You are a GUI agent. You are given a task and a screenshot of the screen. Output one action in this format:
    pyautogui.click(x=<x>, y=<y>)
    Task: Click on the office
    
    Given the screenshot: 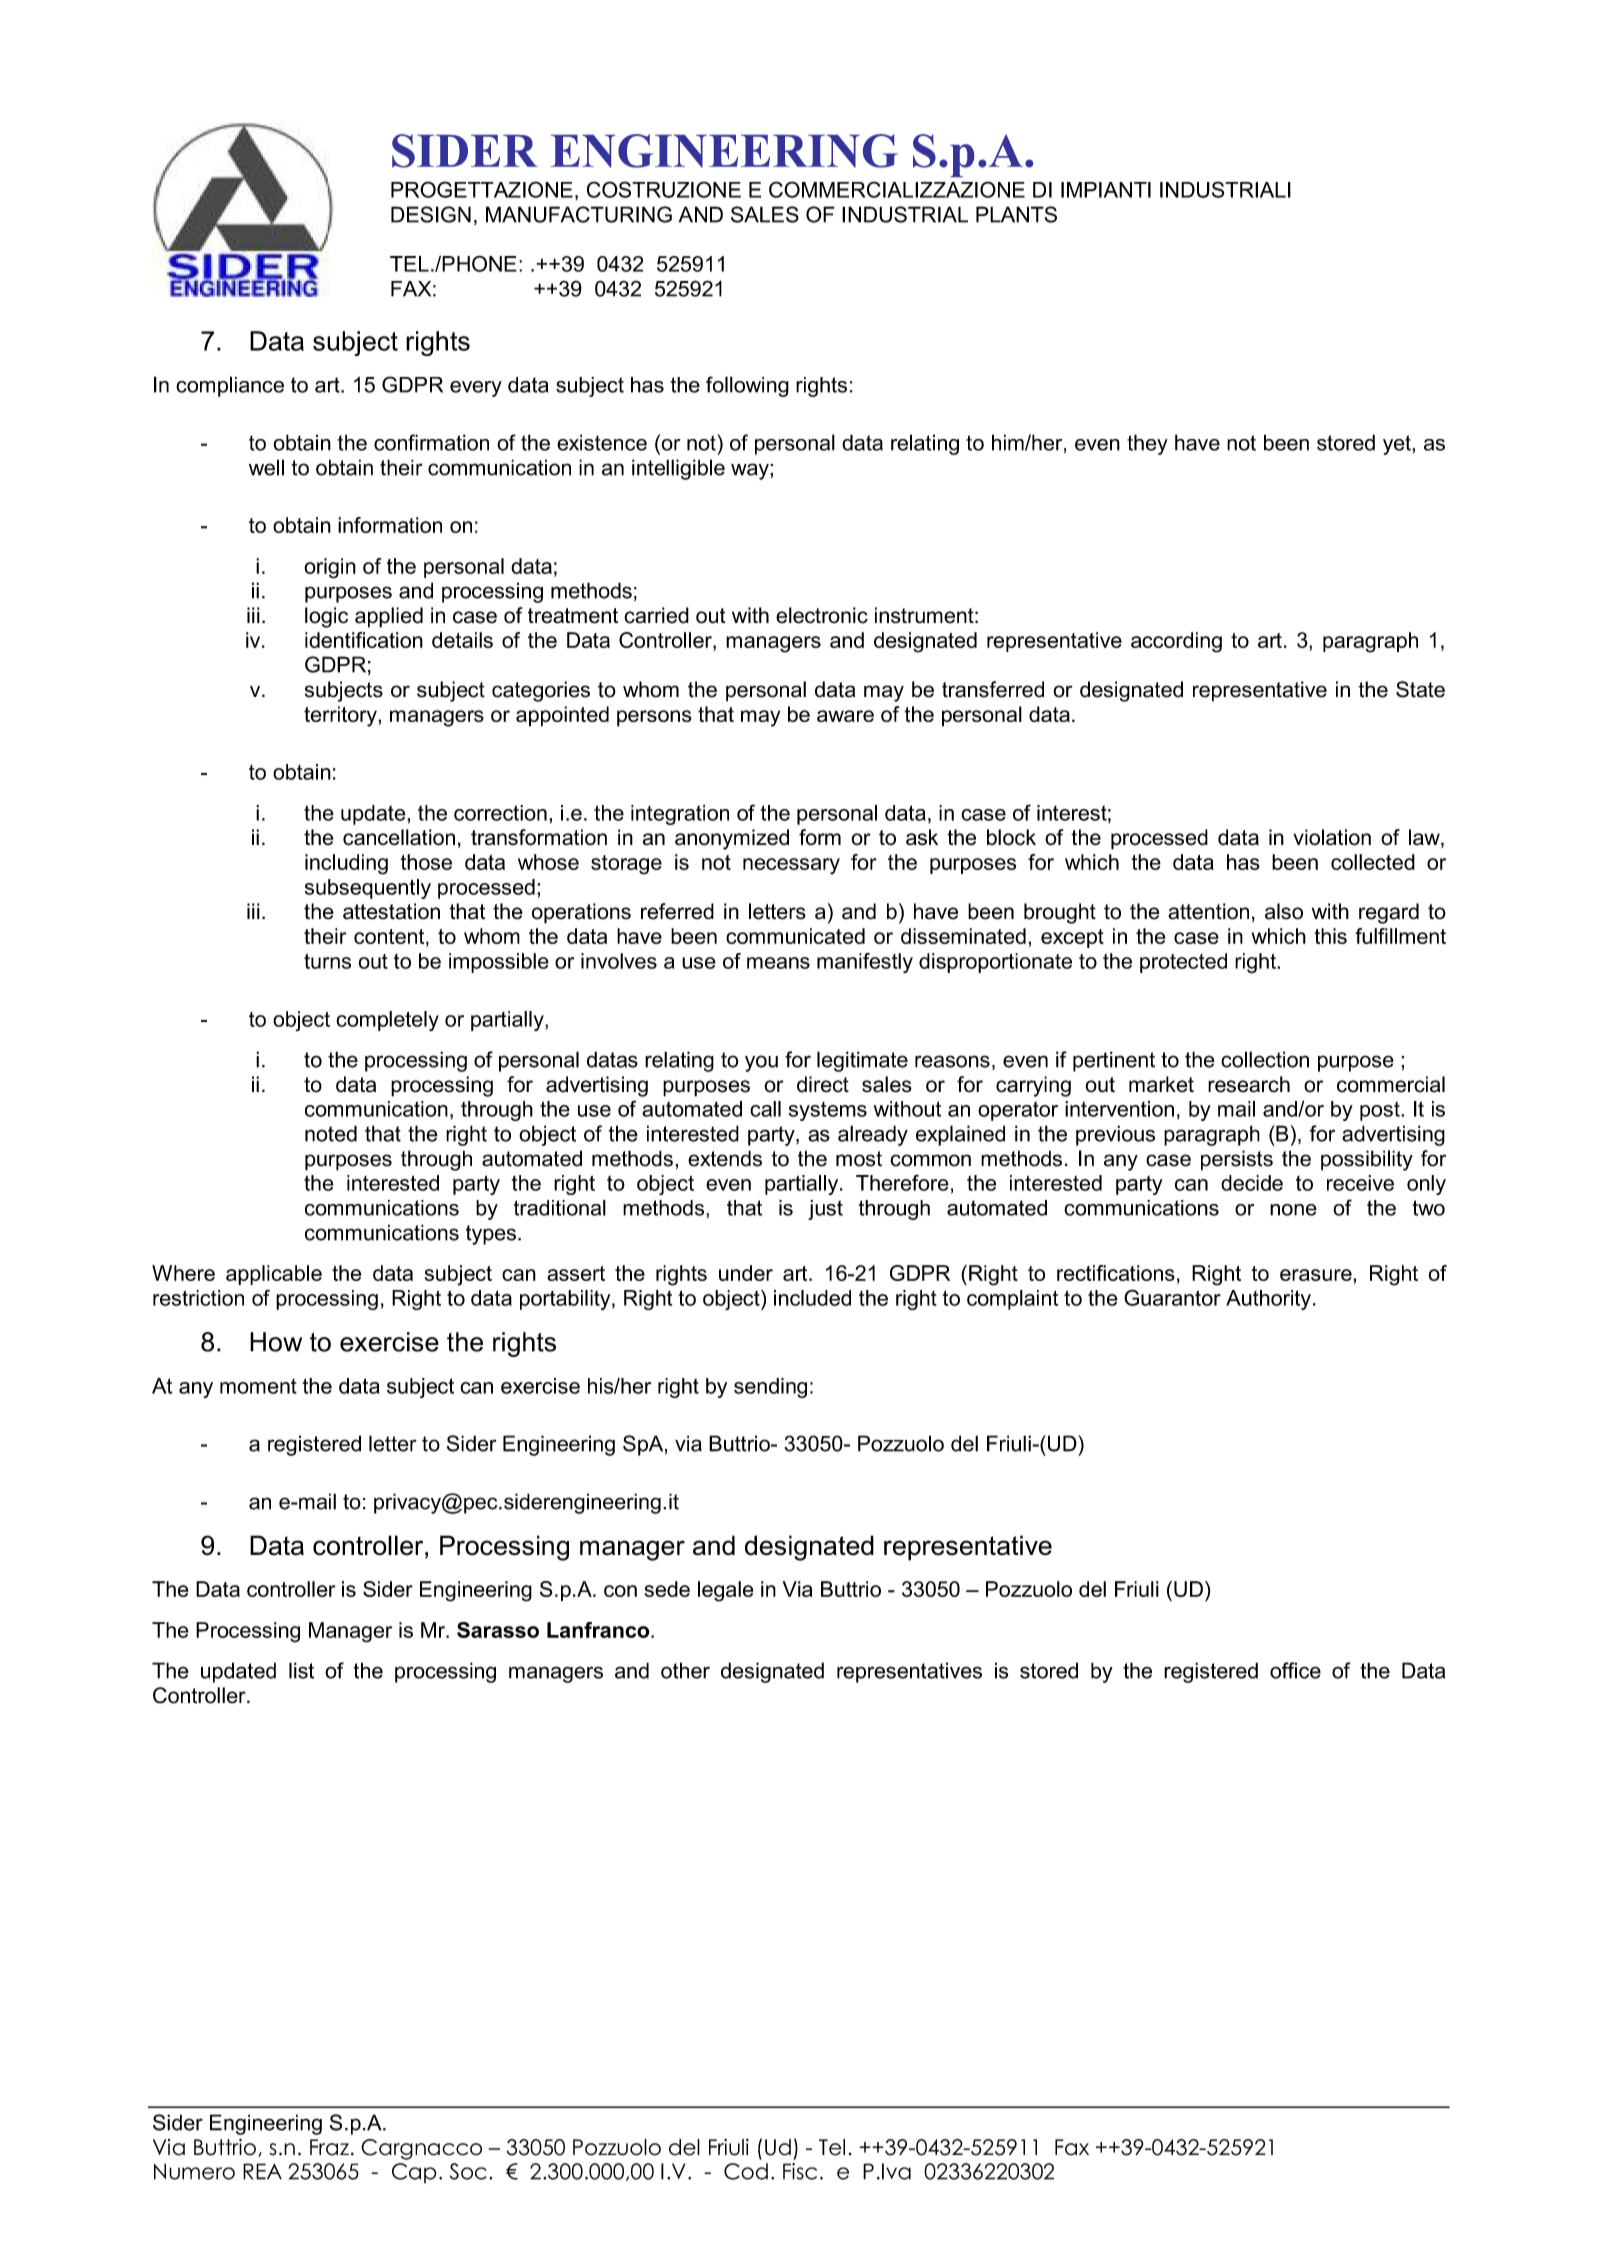 What is the action you would take?
    pyautogui.click(x=1295, y=1670)
